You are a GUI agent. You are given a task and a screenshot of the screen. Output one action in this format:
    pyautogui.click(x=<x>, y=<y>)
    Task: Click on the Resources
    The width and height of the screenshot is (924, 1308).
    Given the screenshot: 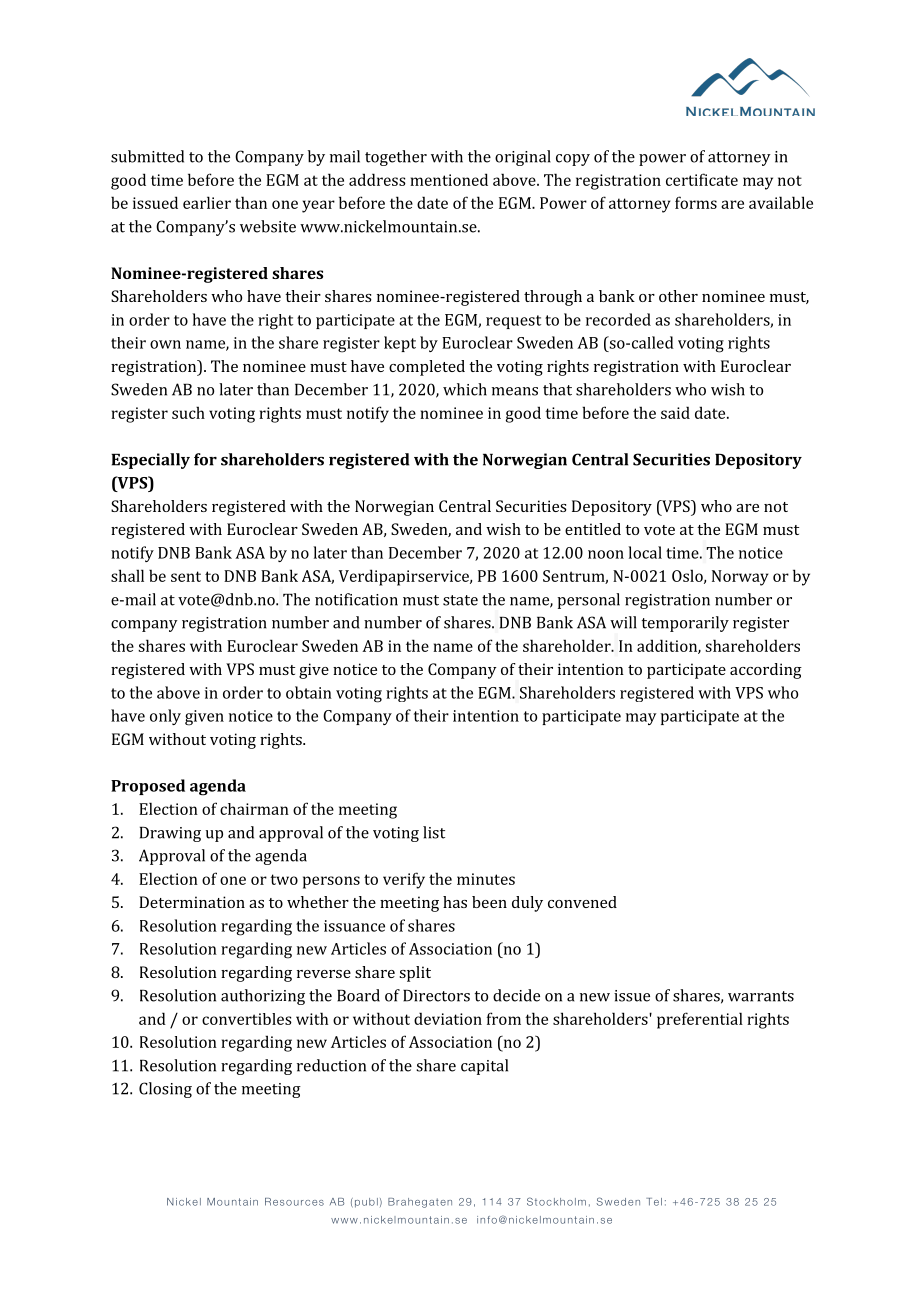 What is the action you would take?
    pyautogui.click(x=294, y=1202)
